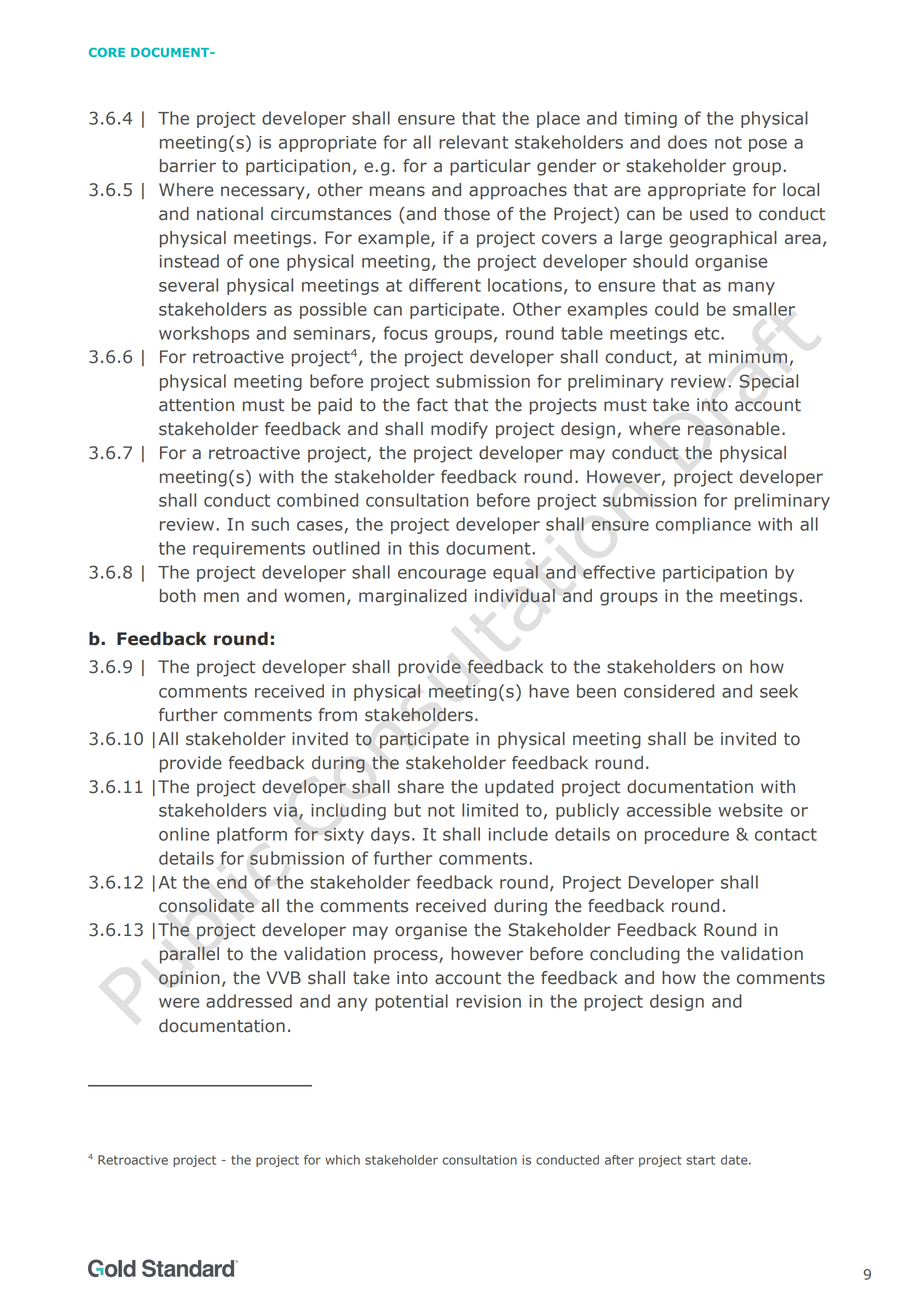  Describe the element at coordinates (687, 835) in the page. I see `procedure` at that location.
